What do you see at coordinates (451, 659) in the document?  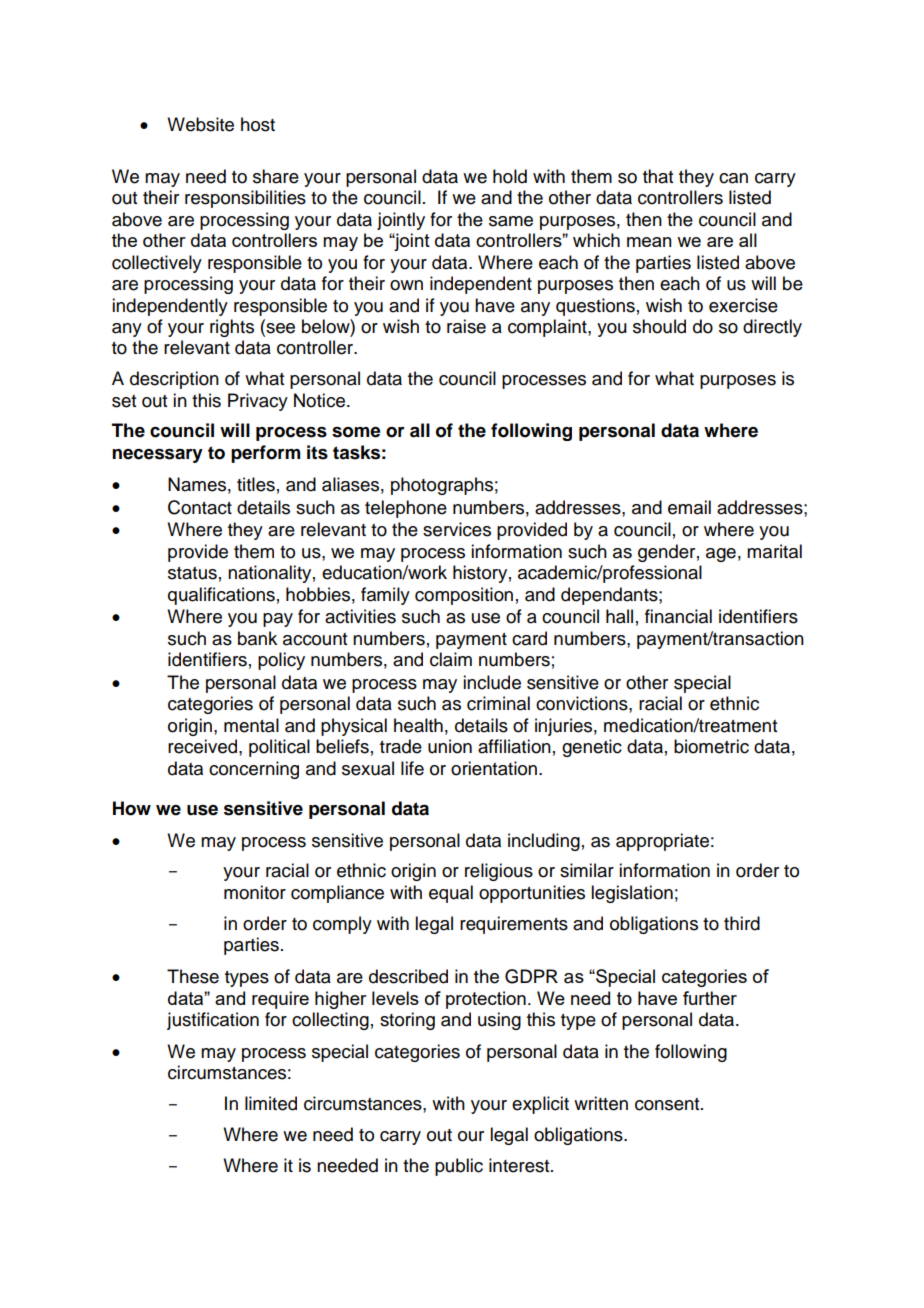 I see `claim` at bounding box center [451, 659].
